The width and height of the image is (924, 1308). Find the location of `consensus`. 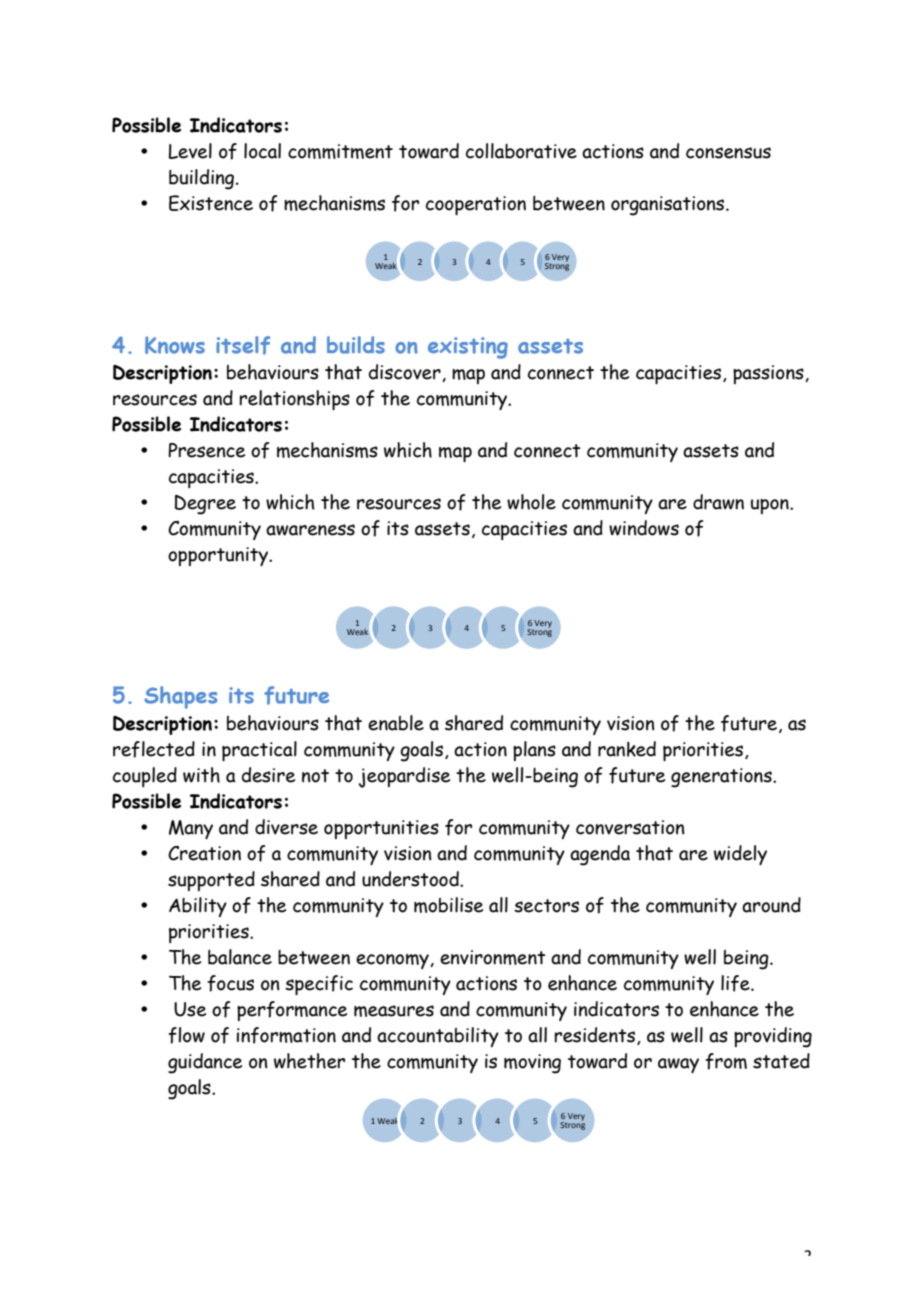

consensus is located at coordinates (728, 153).
